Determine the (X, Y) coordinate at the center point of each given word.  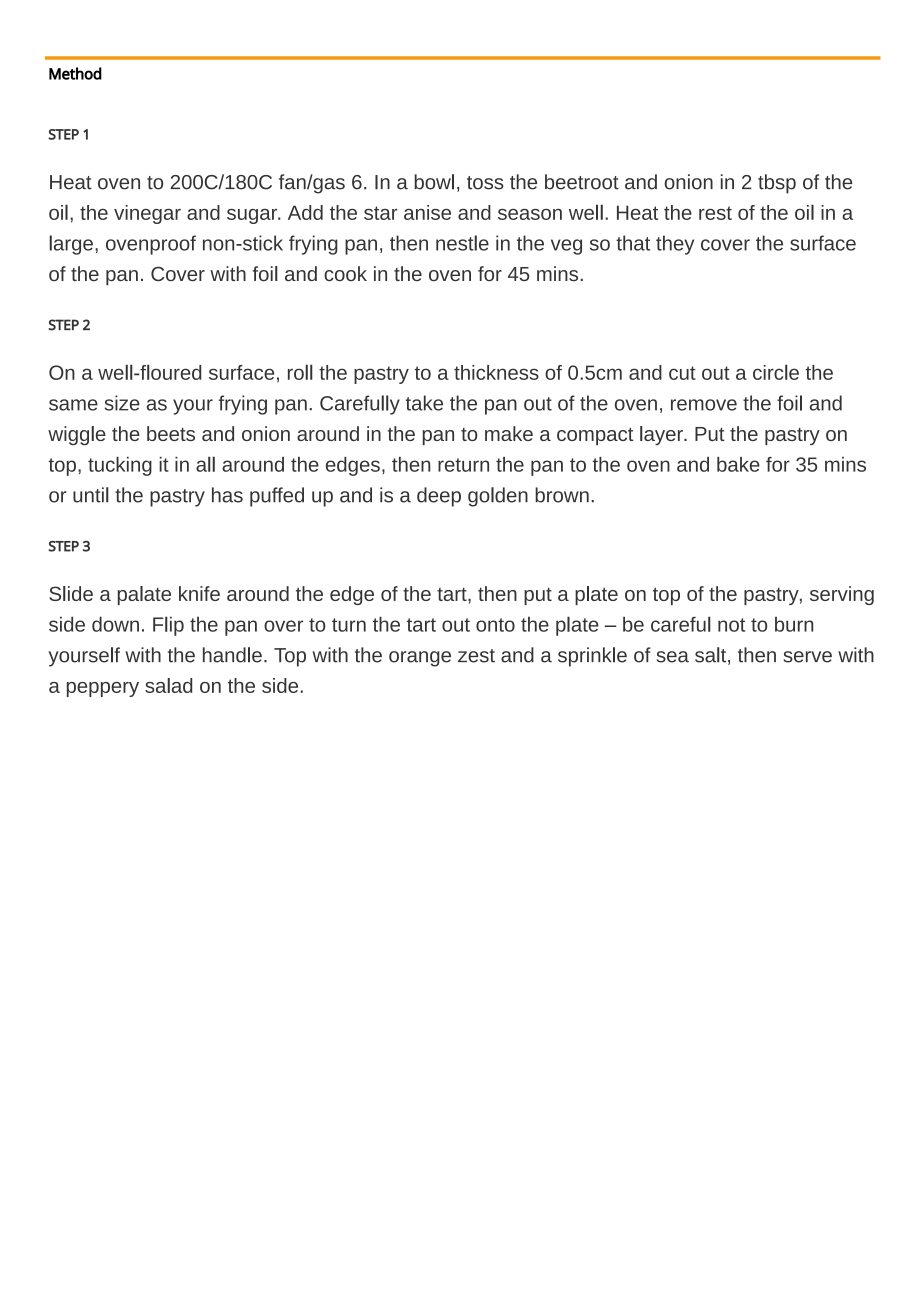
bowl (434, 182)
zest (476, 656)
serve (808, 657)
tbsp (777, 184)
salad (168, 685)
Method (75, 73)
